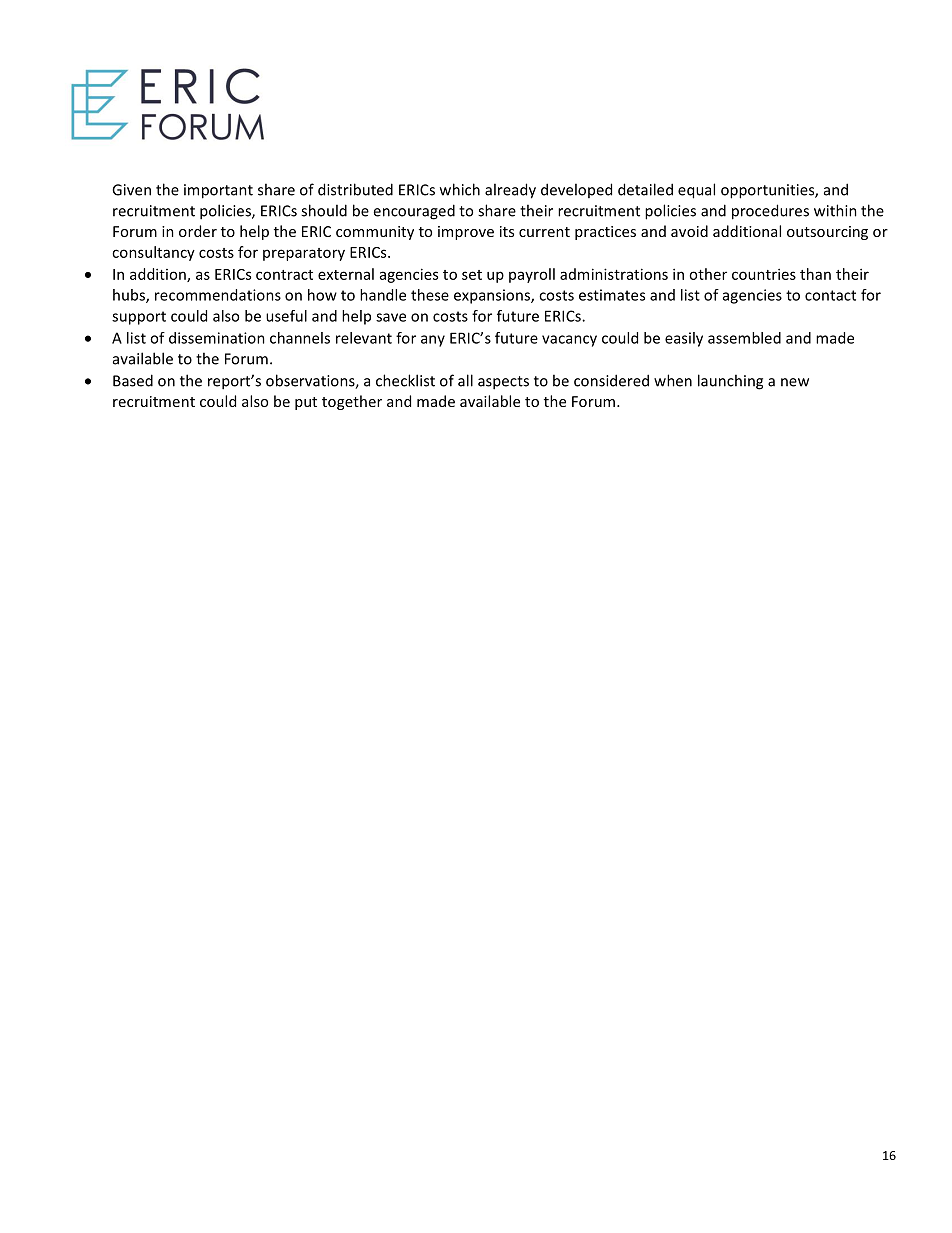 The height and width of the document is (1233, 952). I want to click on equal, so click(696, 191).
